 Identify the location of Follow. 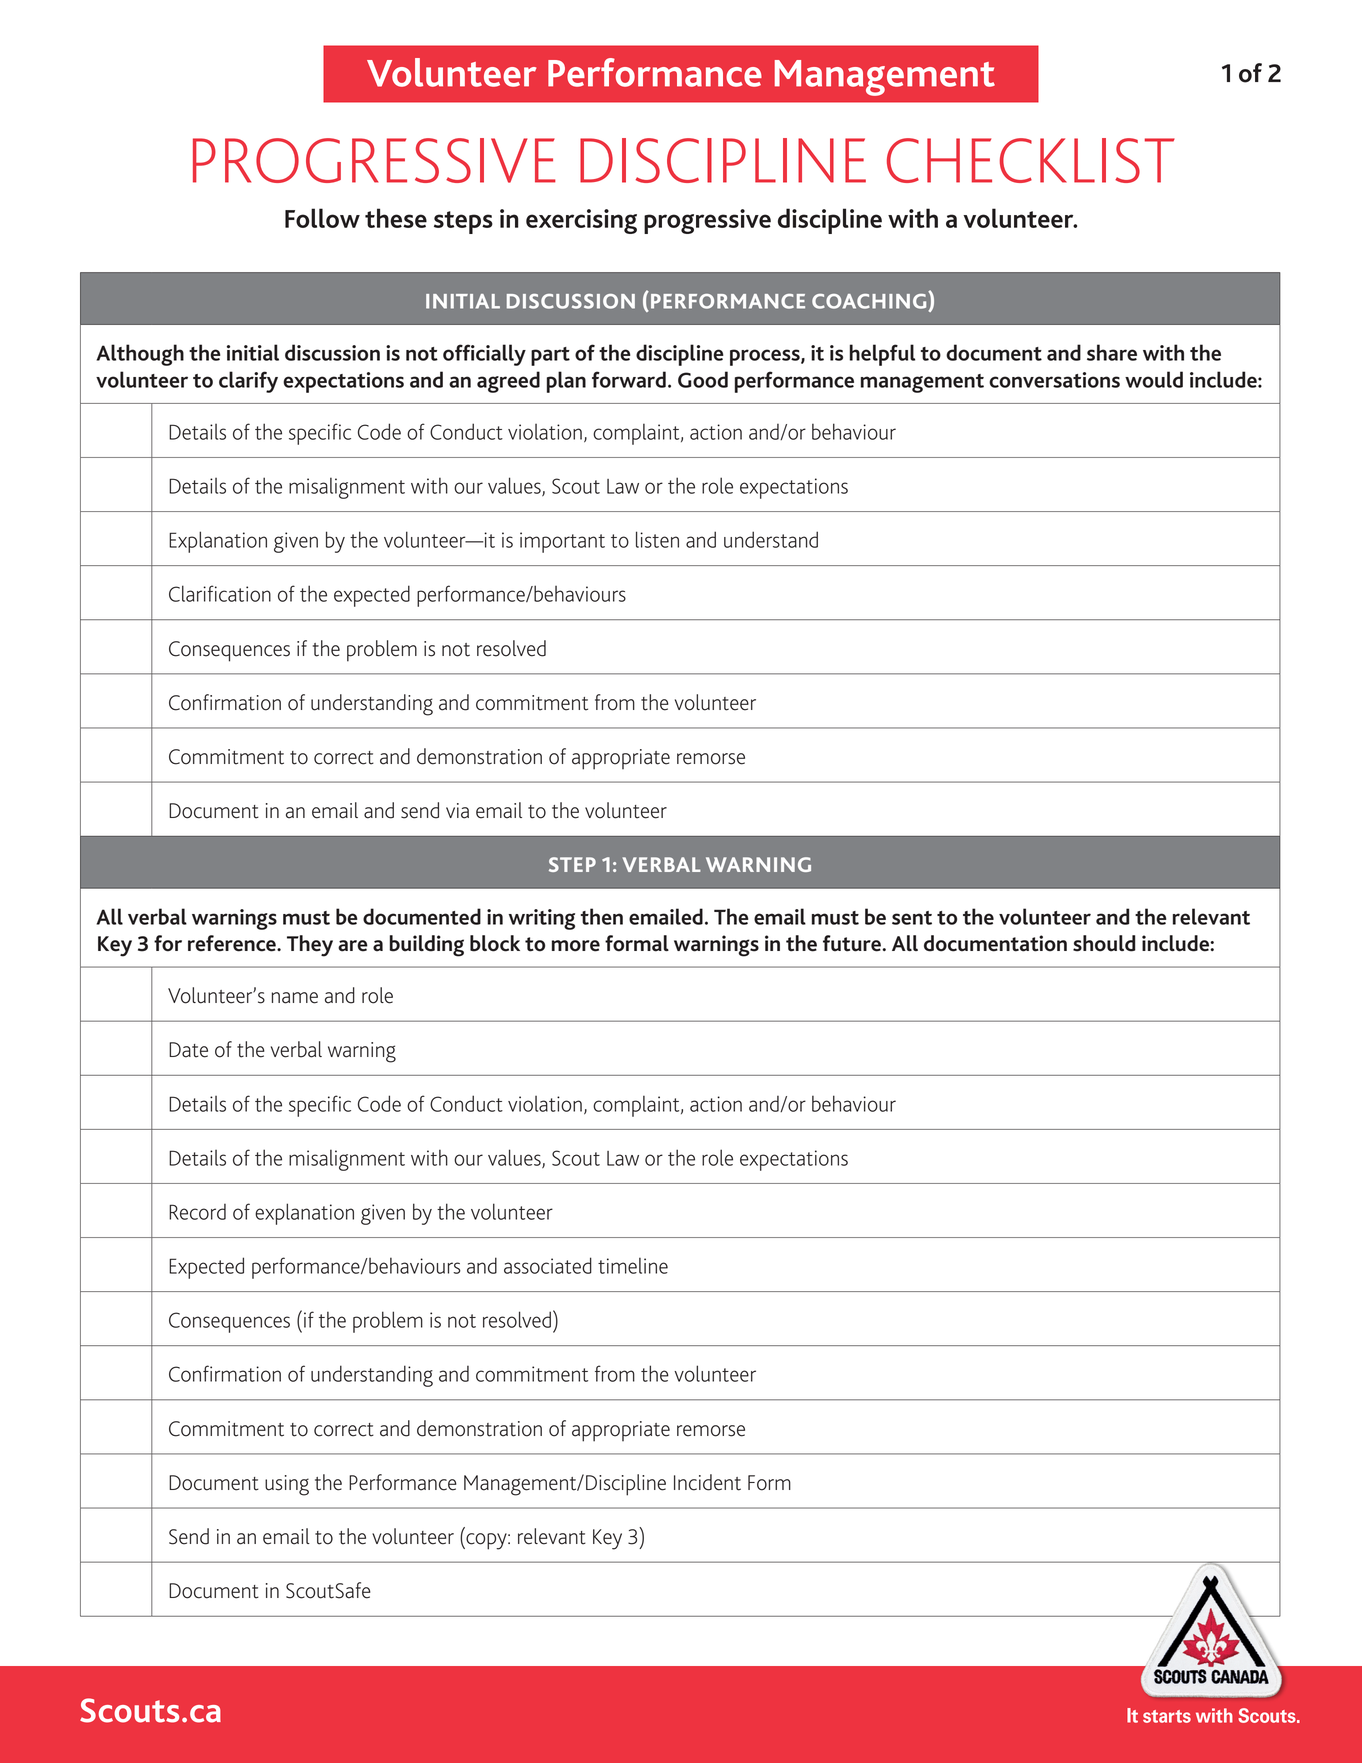
(322, 218).
